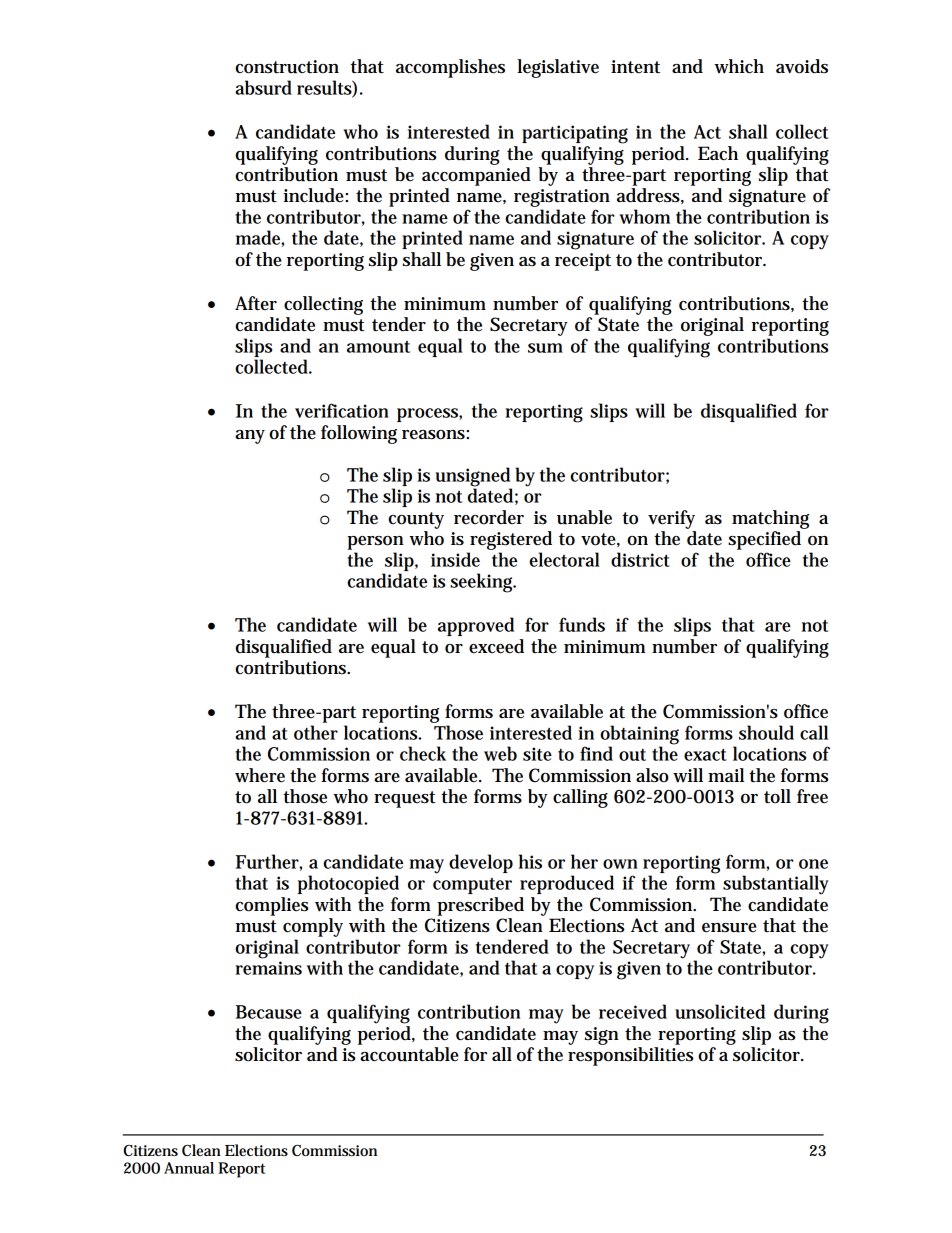  What do you see at coordinates (189, 1168) in the image?
I see `Annual` at bounding box center [189, 1168].
